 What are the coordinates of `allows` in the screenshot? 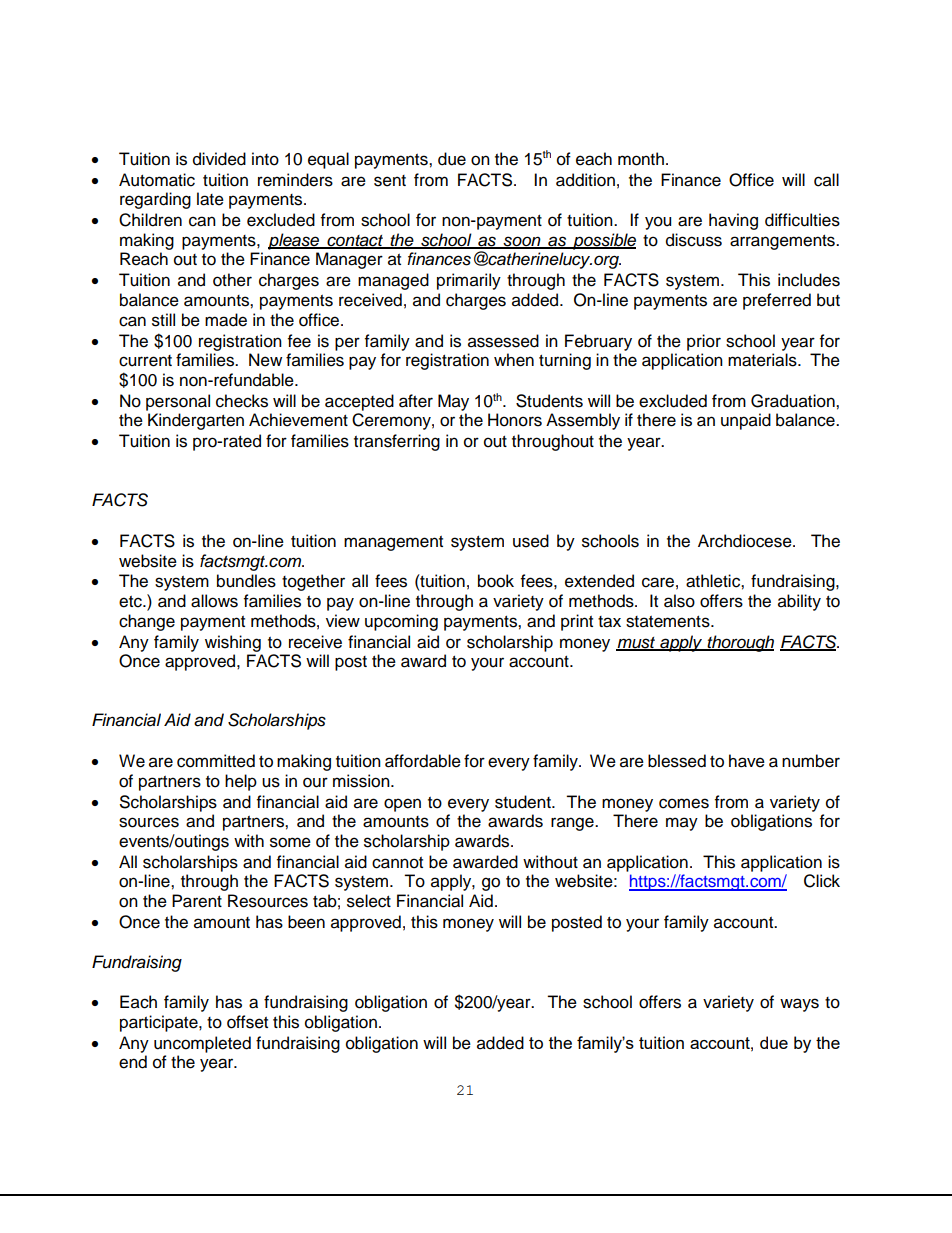 It's located at (214, 601).
